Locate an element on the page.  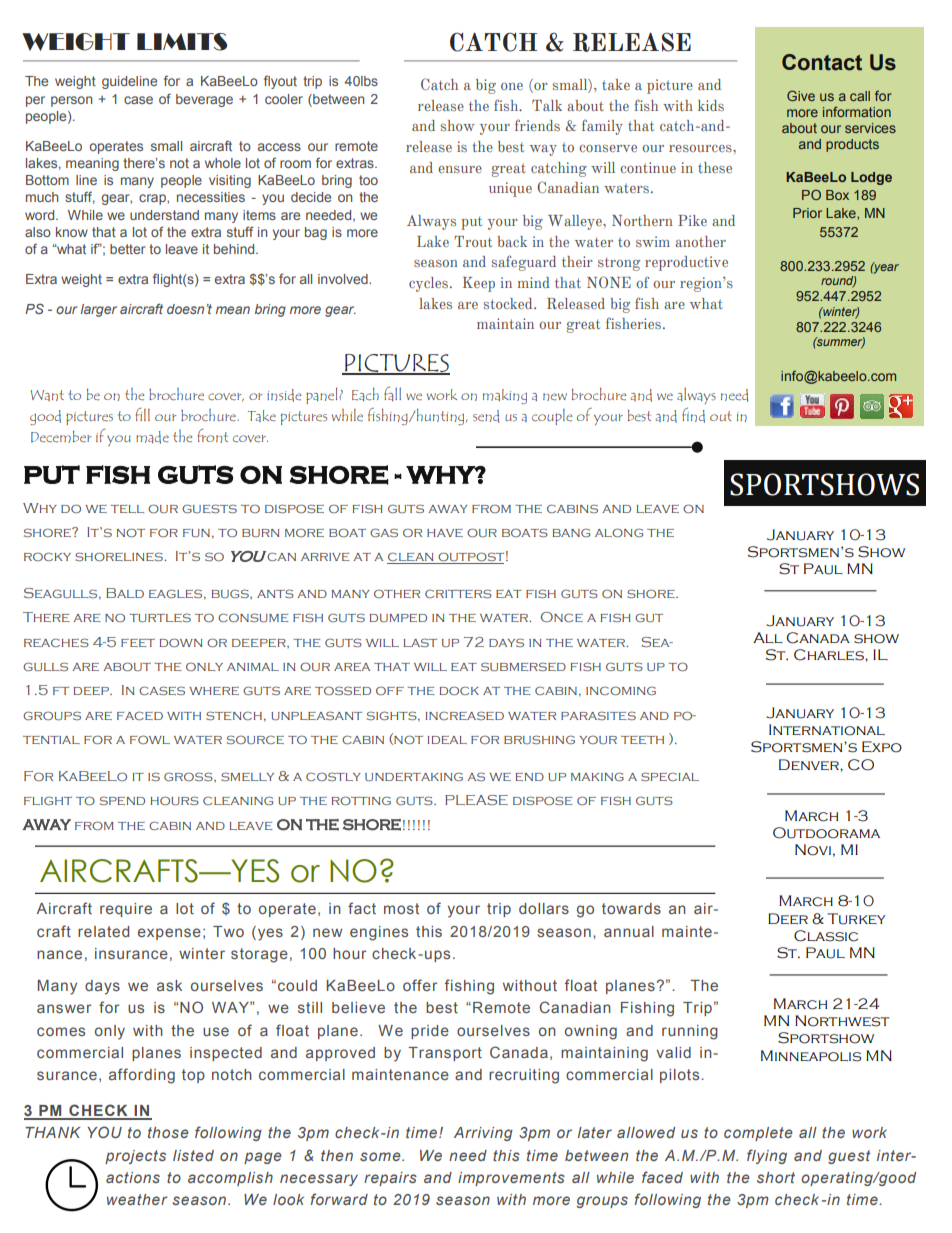
LIMITS is located at coordinates (182, 42).
